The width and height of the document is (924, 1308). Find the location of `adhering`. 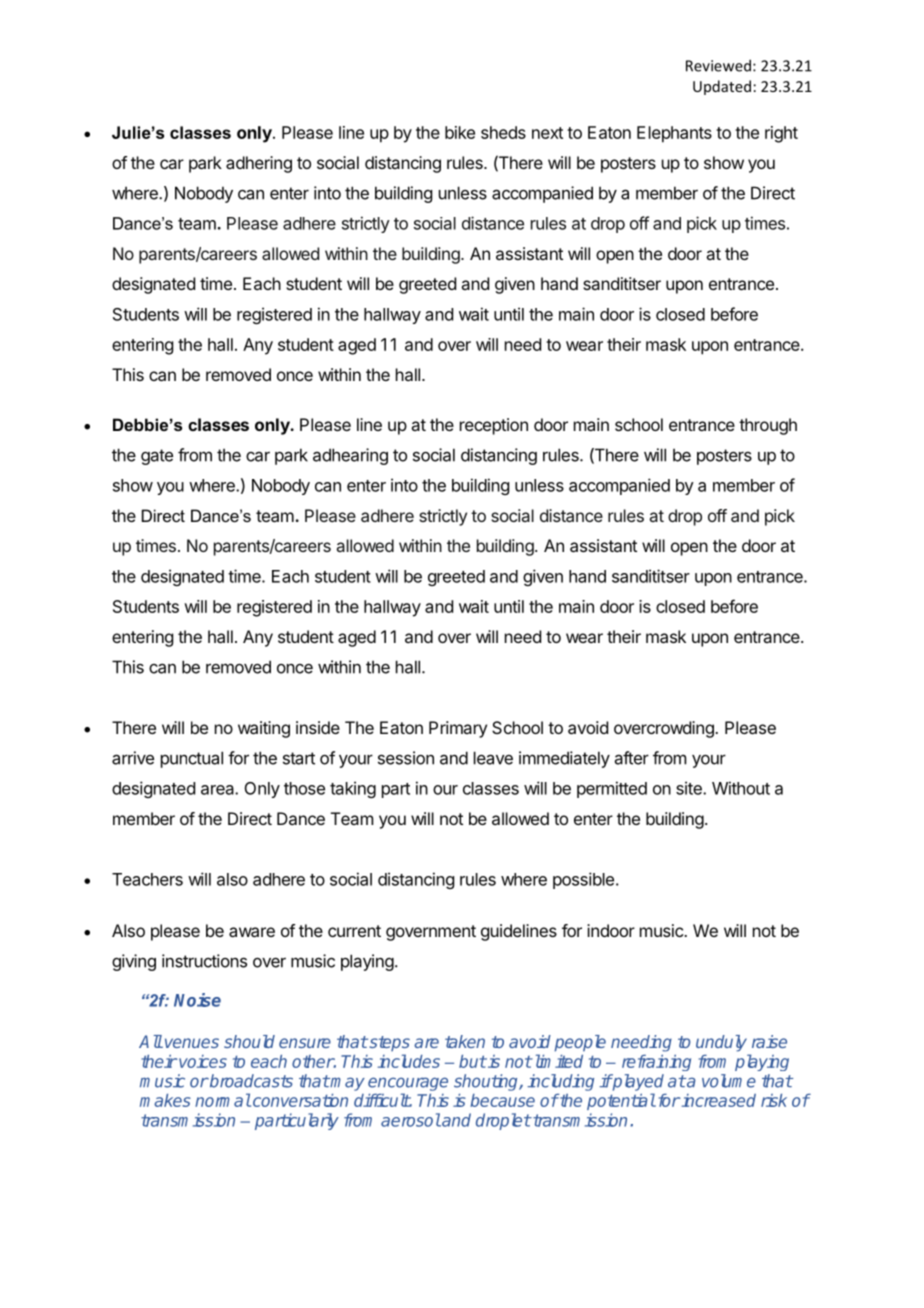

adhering is located at coordinates (259, 164).
